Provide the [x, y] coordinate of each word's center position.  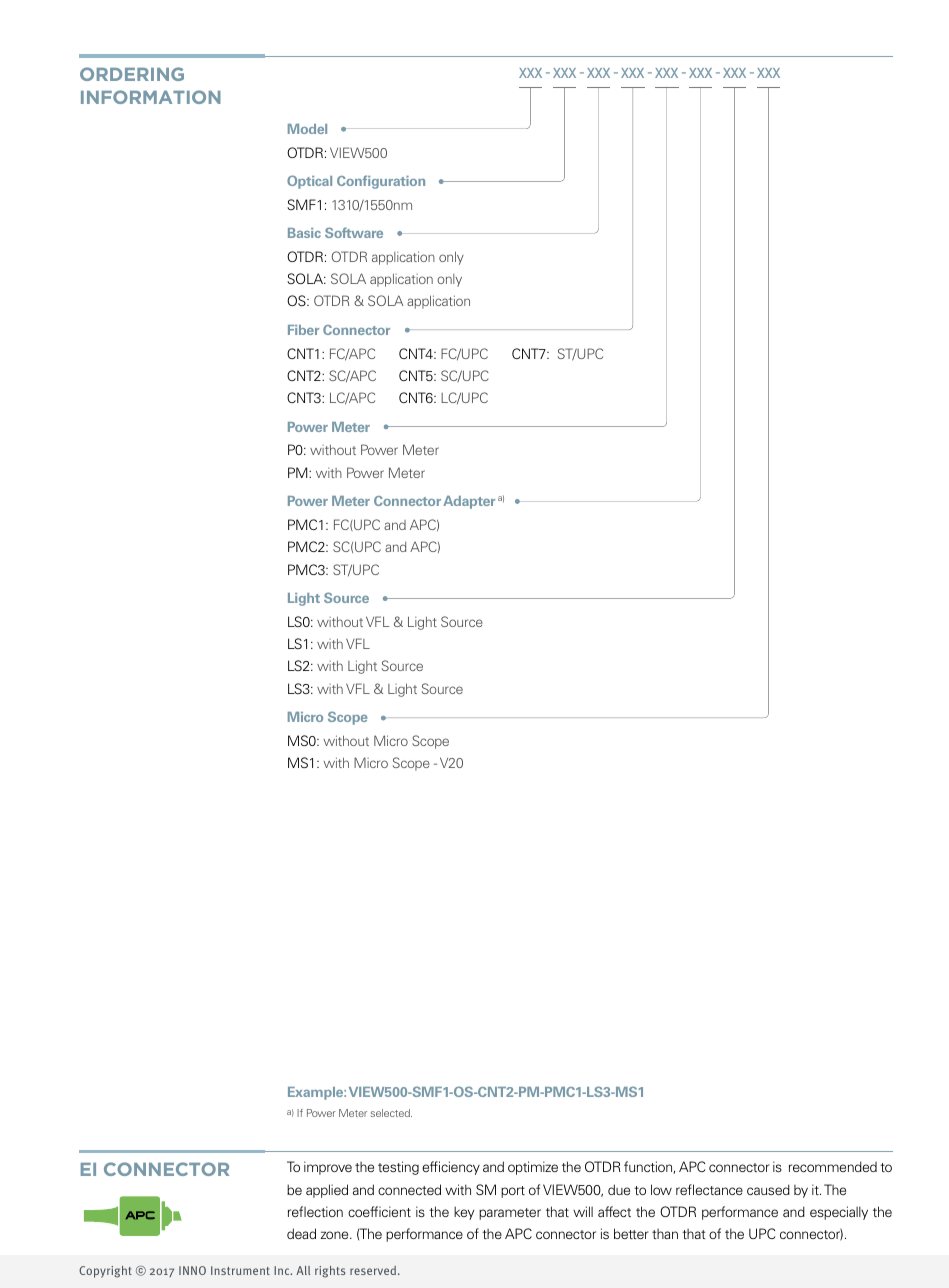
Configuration [381, 182]
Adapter [469, 502]
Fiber [303, 330]
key [464, 1213]
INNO [192, 1270]
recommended [833, 1166]
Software [354, 232]
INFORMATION [151, 97]
